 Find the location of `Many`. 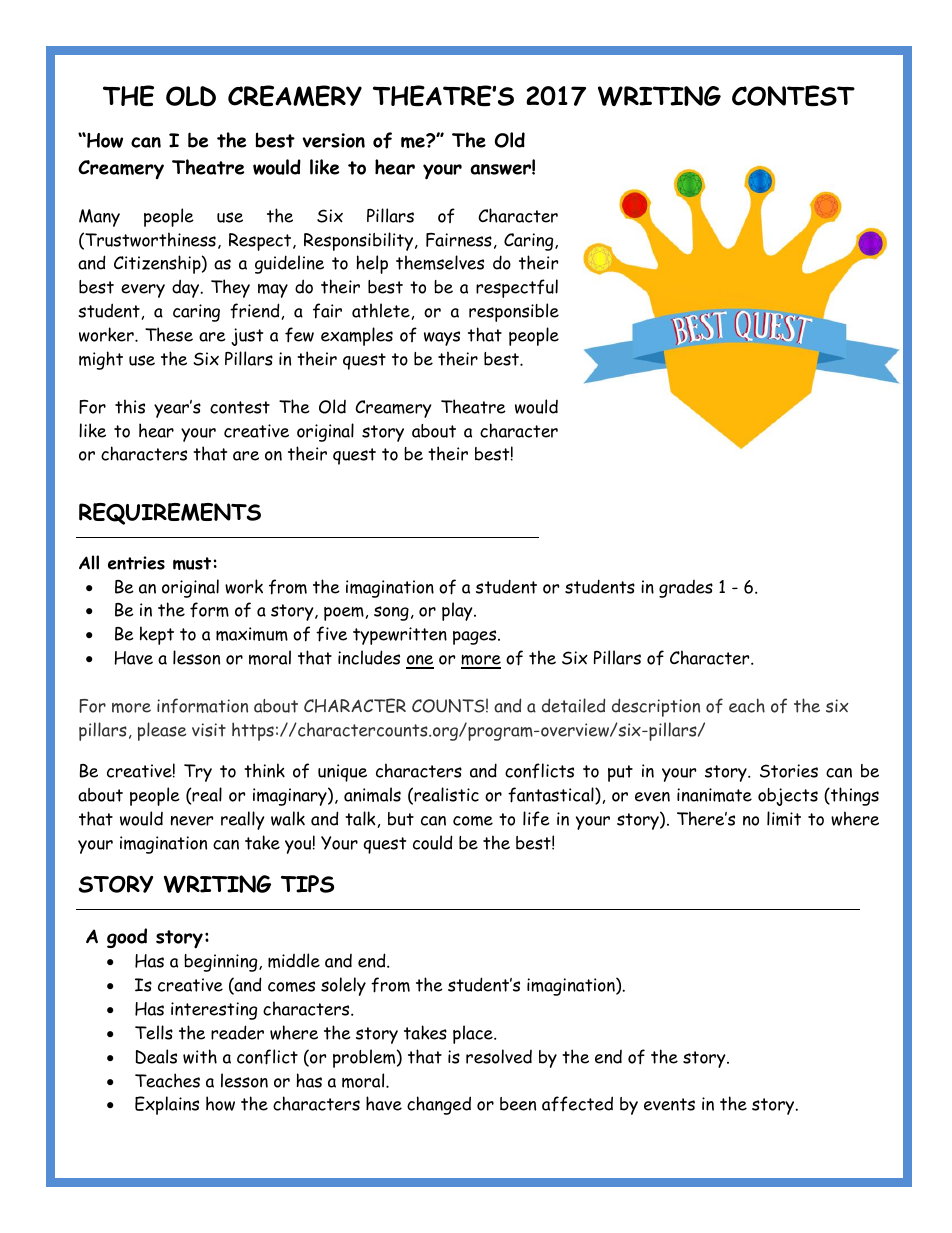

Many is located at coordinates (99, 218).
